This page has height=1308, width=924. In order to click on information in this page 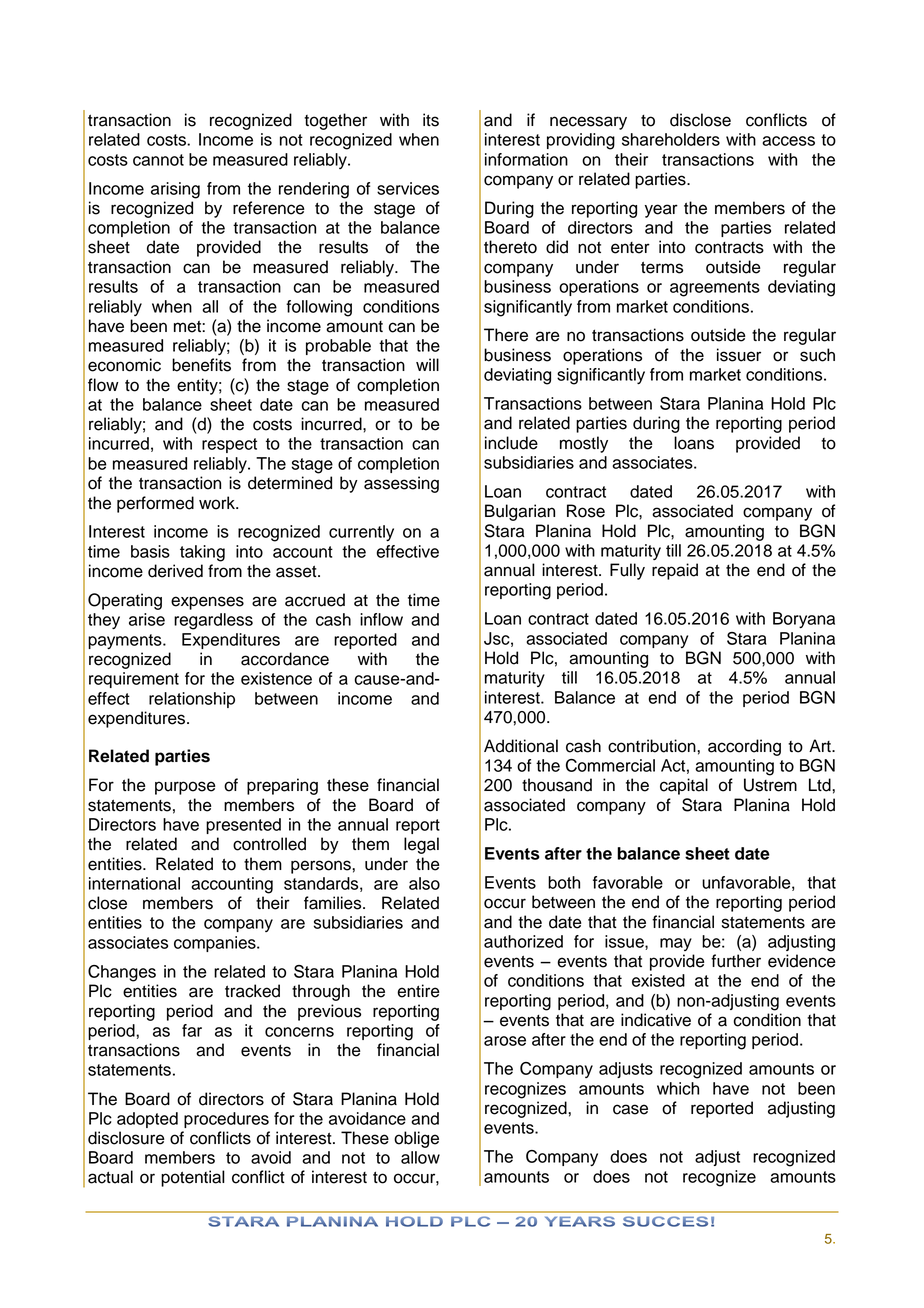, I will do `click(526, 159)`.
